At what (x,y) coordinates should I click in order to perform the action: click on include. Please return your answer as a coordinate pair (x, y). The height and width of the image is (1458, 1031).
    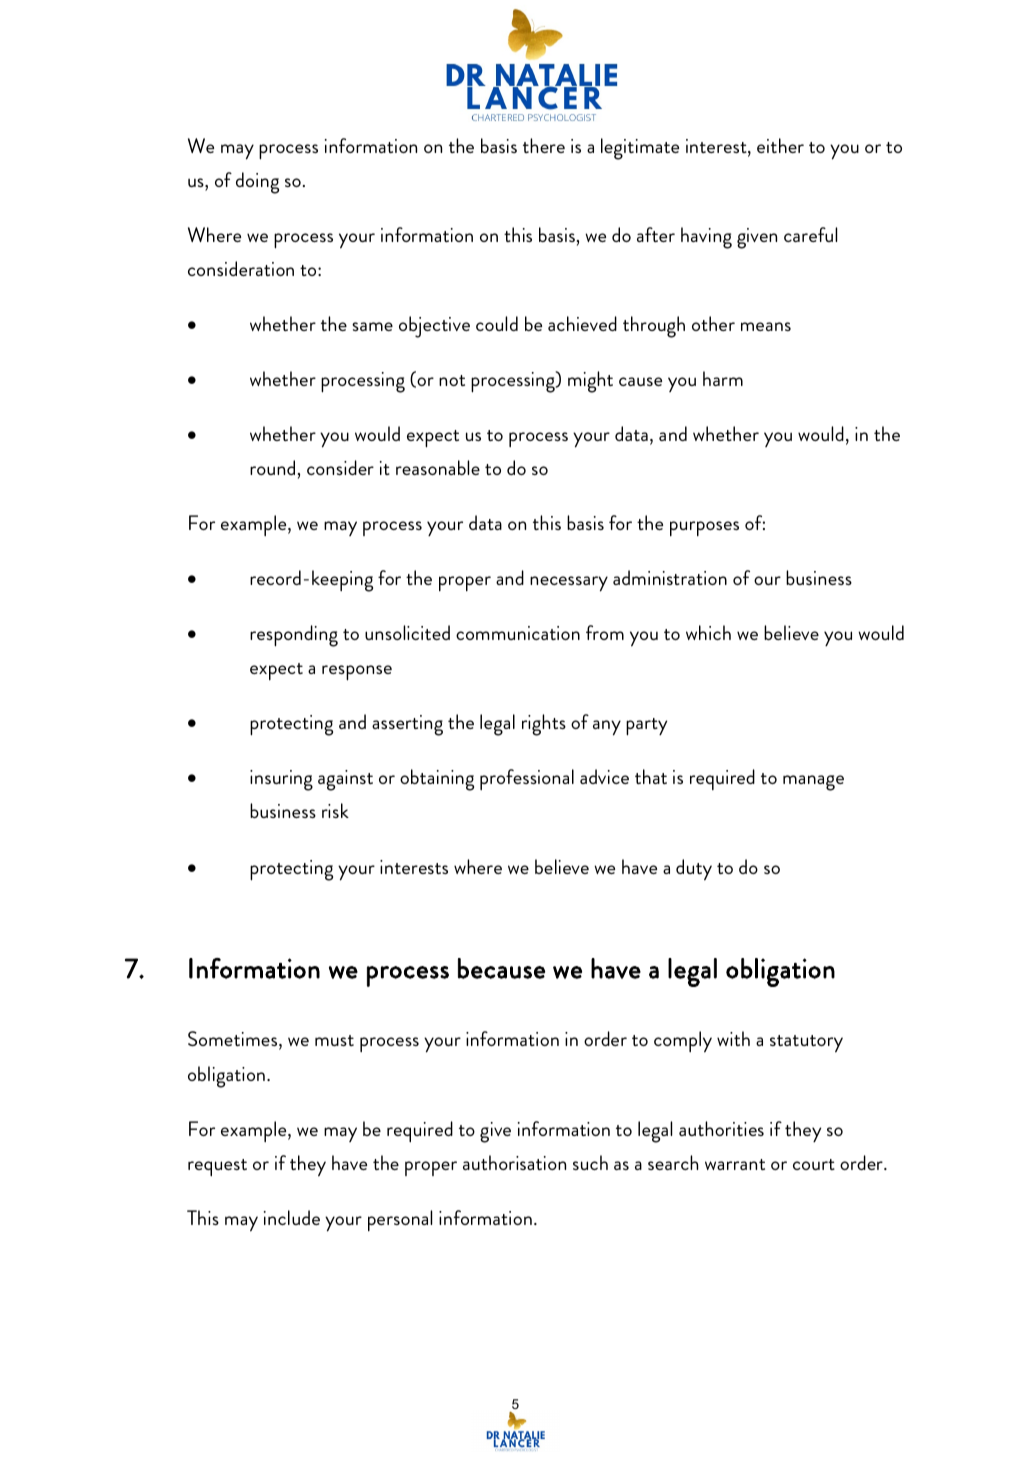
    Looking at the image, I should click on (292, 1217).
